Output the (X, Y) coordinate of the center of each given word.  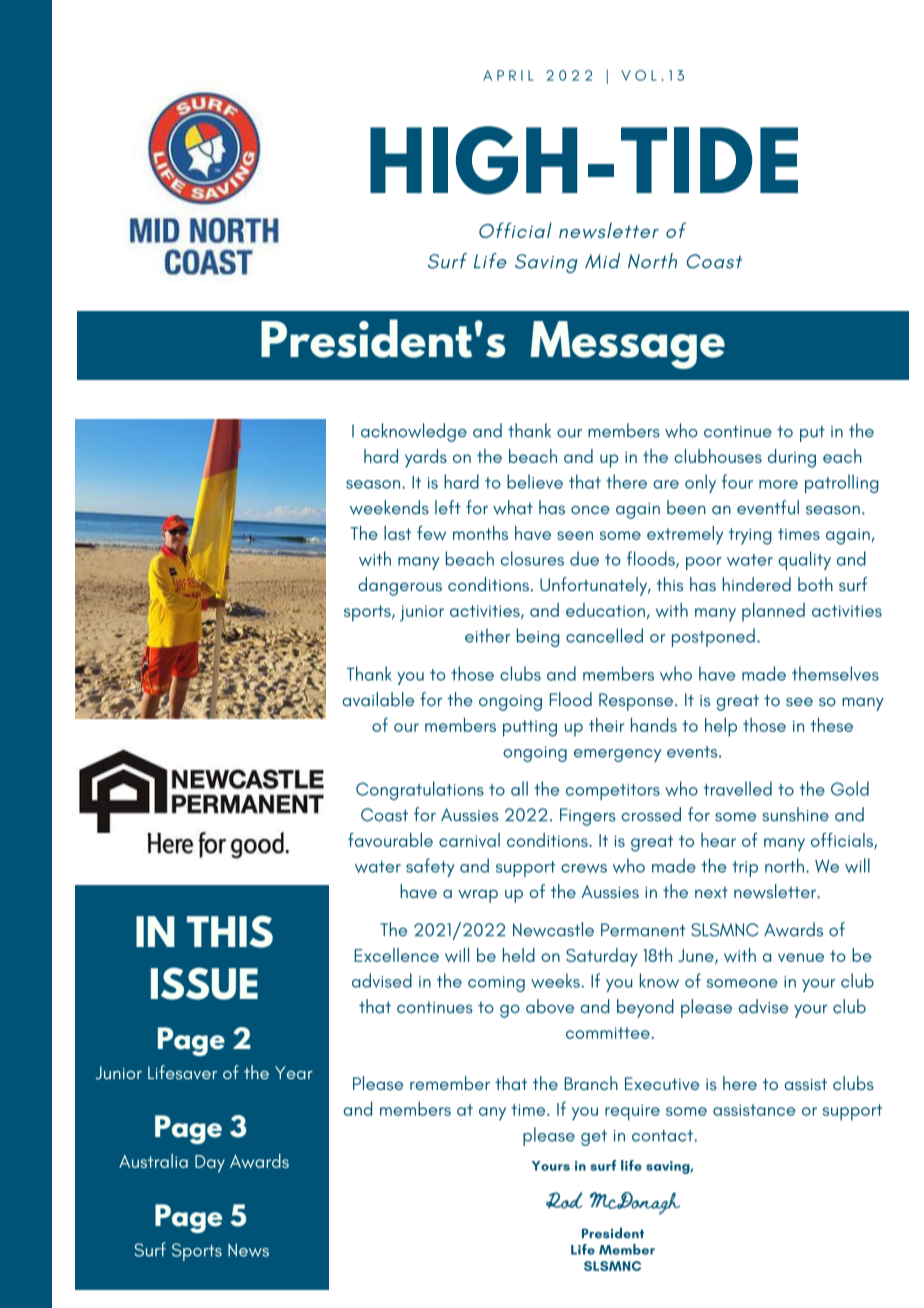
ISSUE (204, 983)
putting (530, 728)
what (513, 507)
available (378, 699)
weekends (389, 507)
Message (627, 345)
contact (663, 1136)
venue (801, 957)
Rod (564, 1200)
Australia (153, 1161)
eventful (768, 507)
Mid (602, 261)
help (721, 727)
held (519, 955)
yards (426, 458)
